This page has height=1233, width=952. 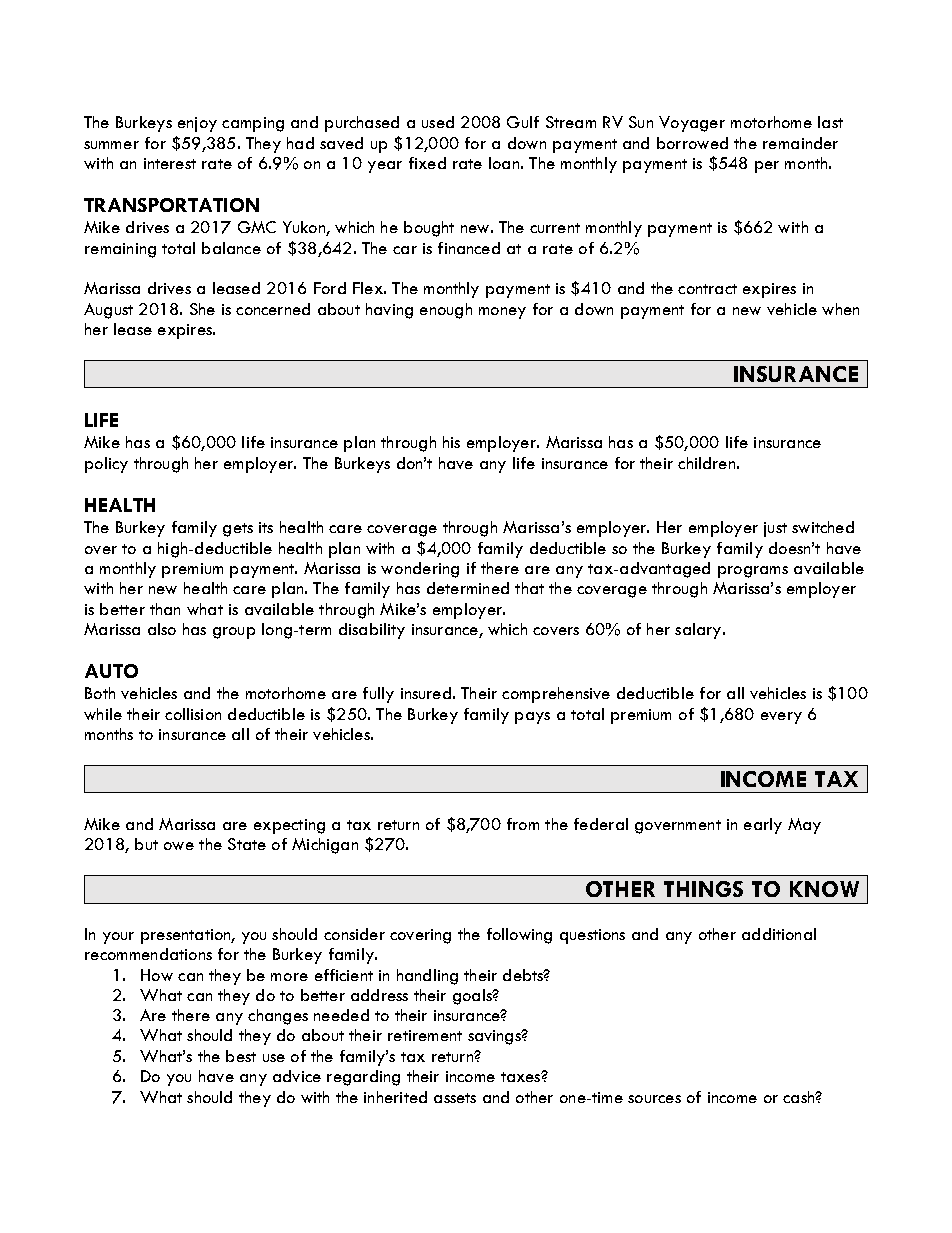 What do you see at coordinates (451, 442) in the page?
I see `his` at bounding box center [451, 442].
